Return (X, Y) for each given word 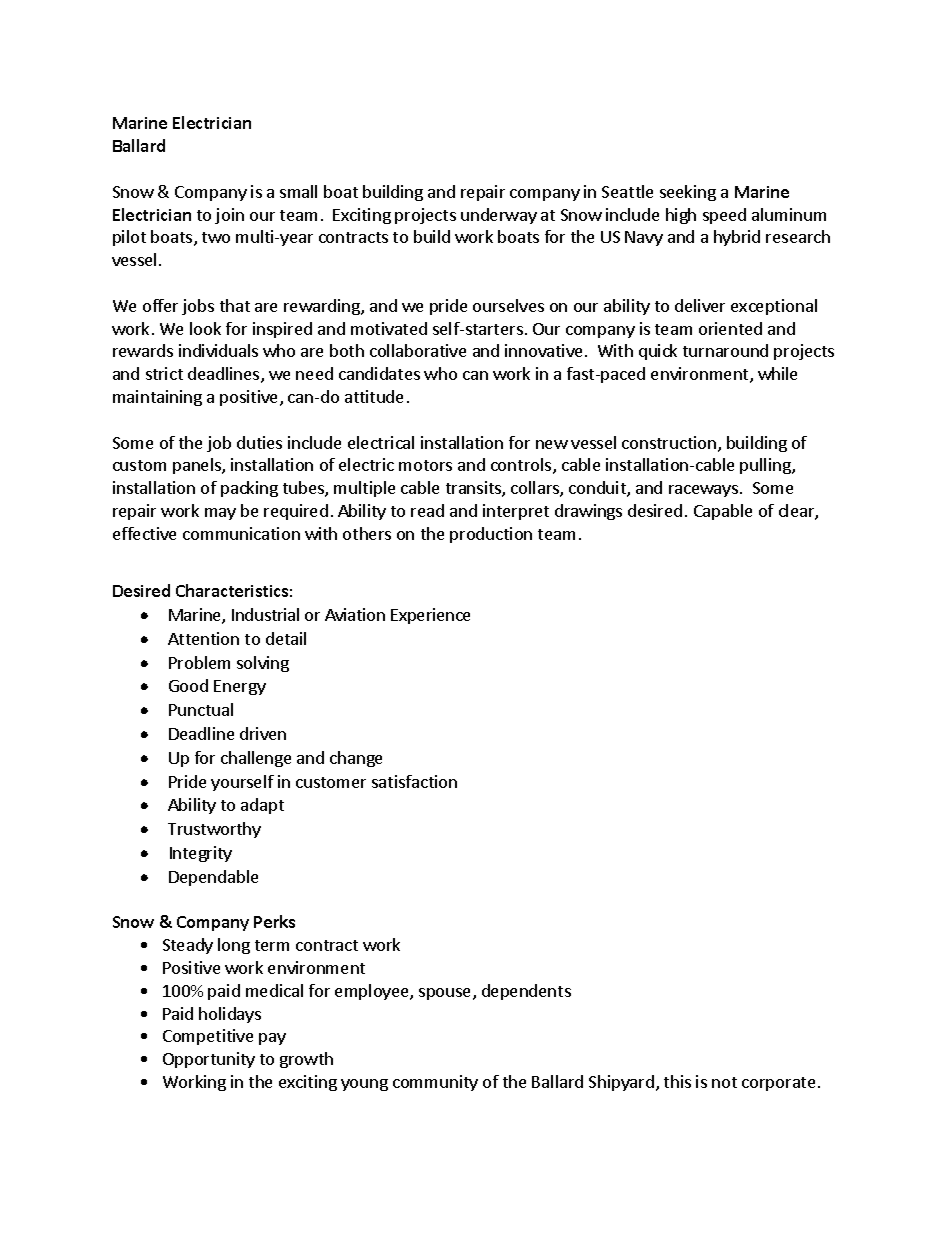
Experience (430, 616)
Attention (203, 638)
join (229, 216)
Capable (723, 512)
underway (499, 216)
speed (724, 216)
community (435, 1083)
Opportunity (209, 1060)
